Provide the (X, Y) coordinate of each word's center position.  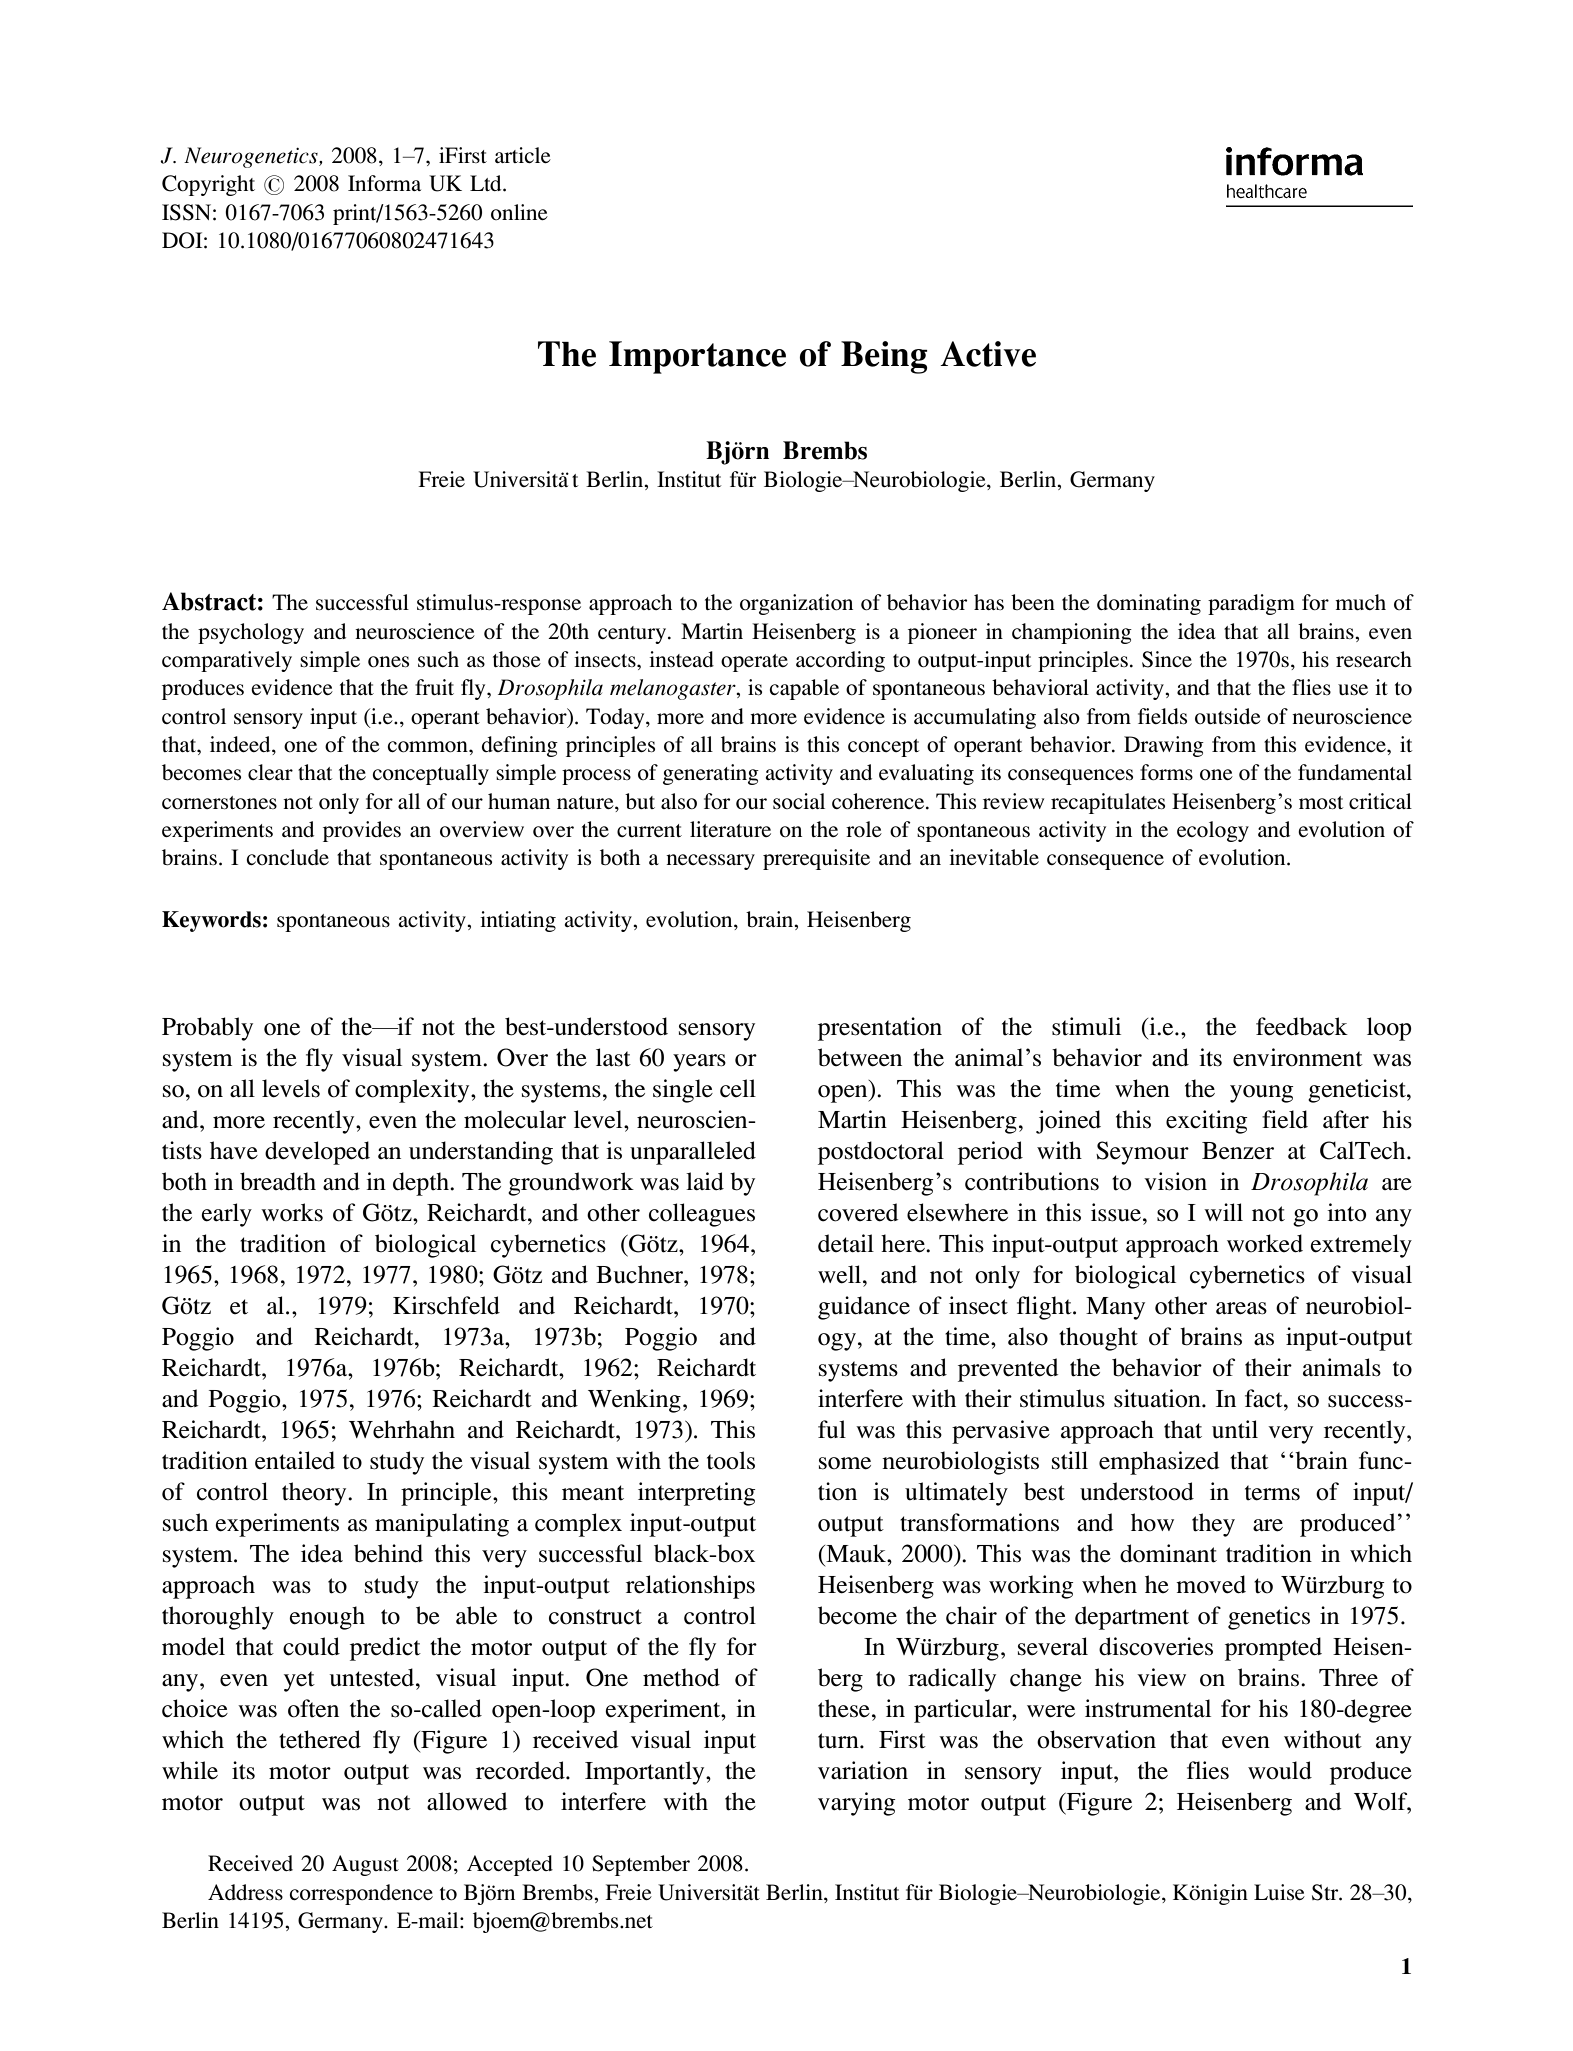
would (1280, 1770)
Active (988, 354)
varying (857, 1804)
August (365, 1865)
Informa (384, 183)
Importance (697, 357)
